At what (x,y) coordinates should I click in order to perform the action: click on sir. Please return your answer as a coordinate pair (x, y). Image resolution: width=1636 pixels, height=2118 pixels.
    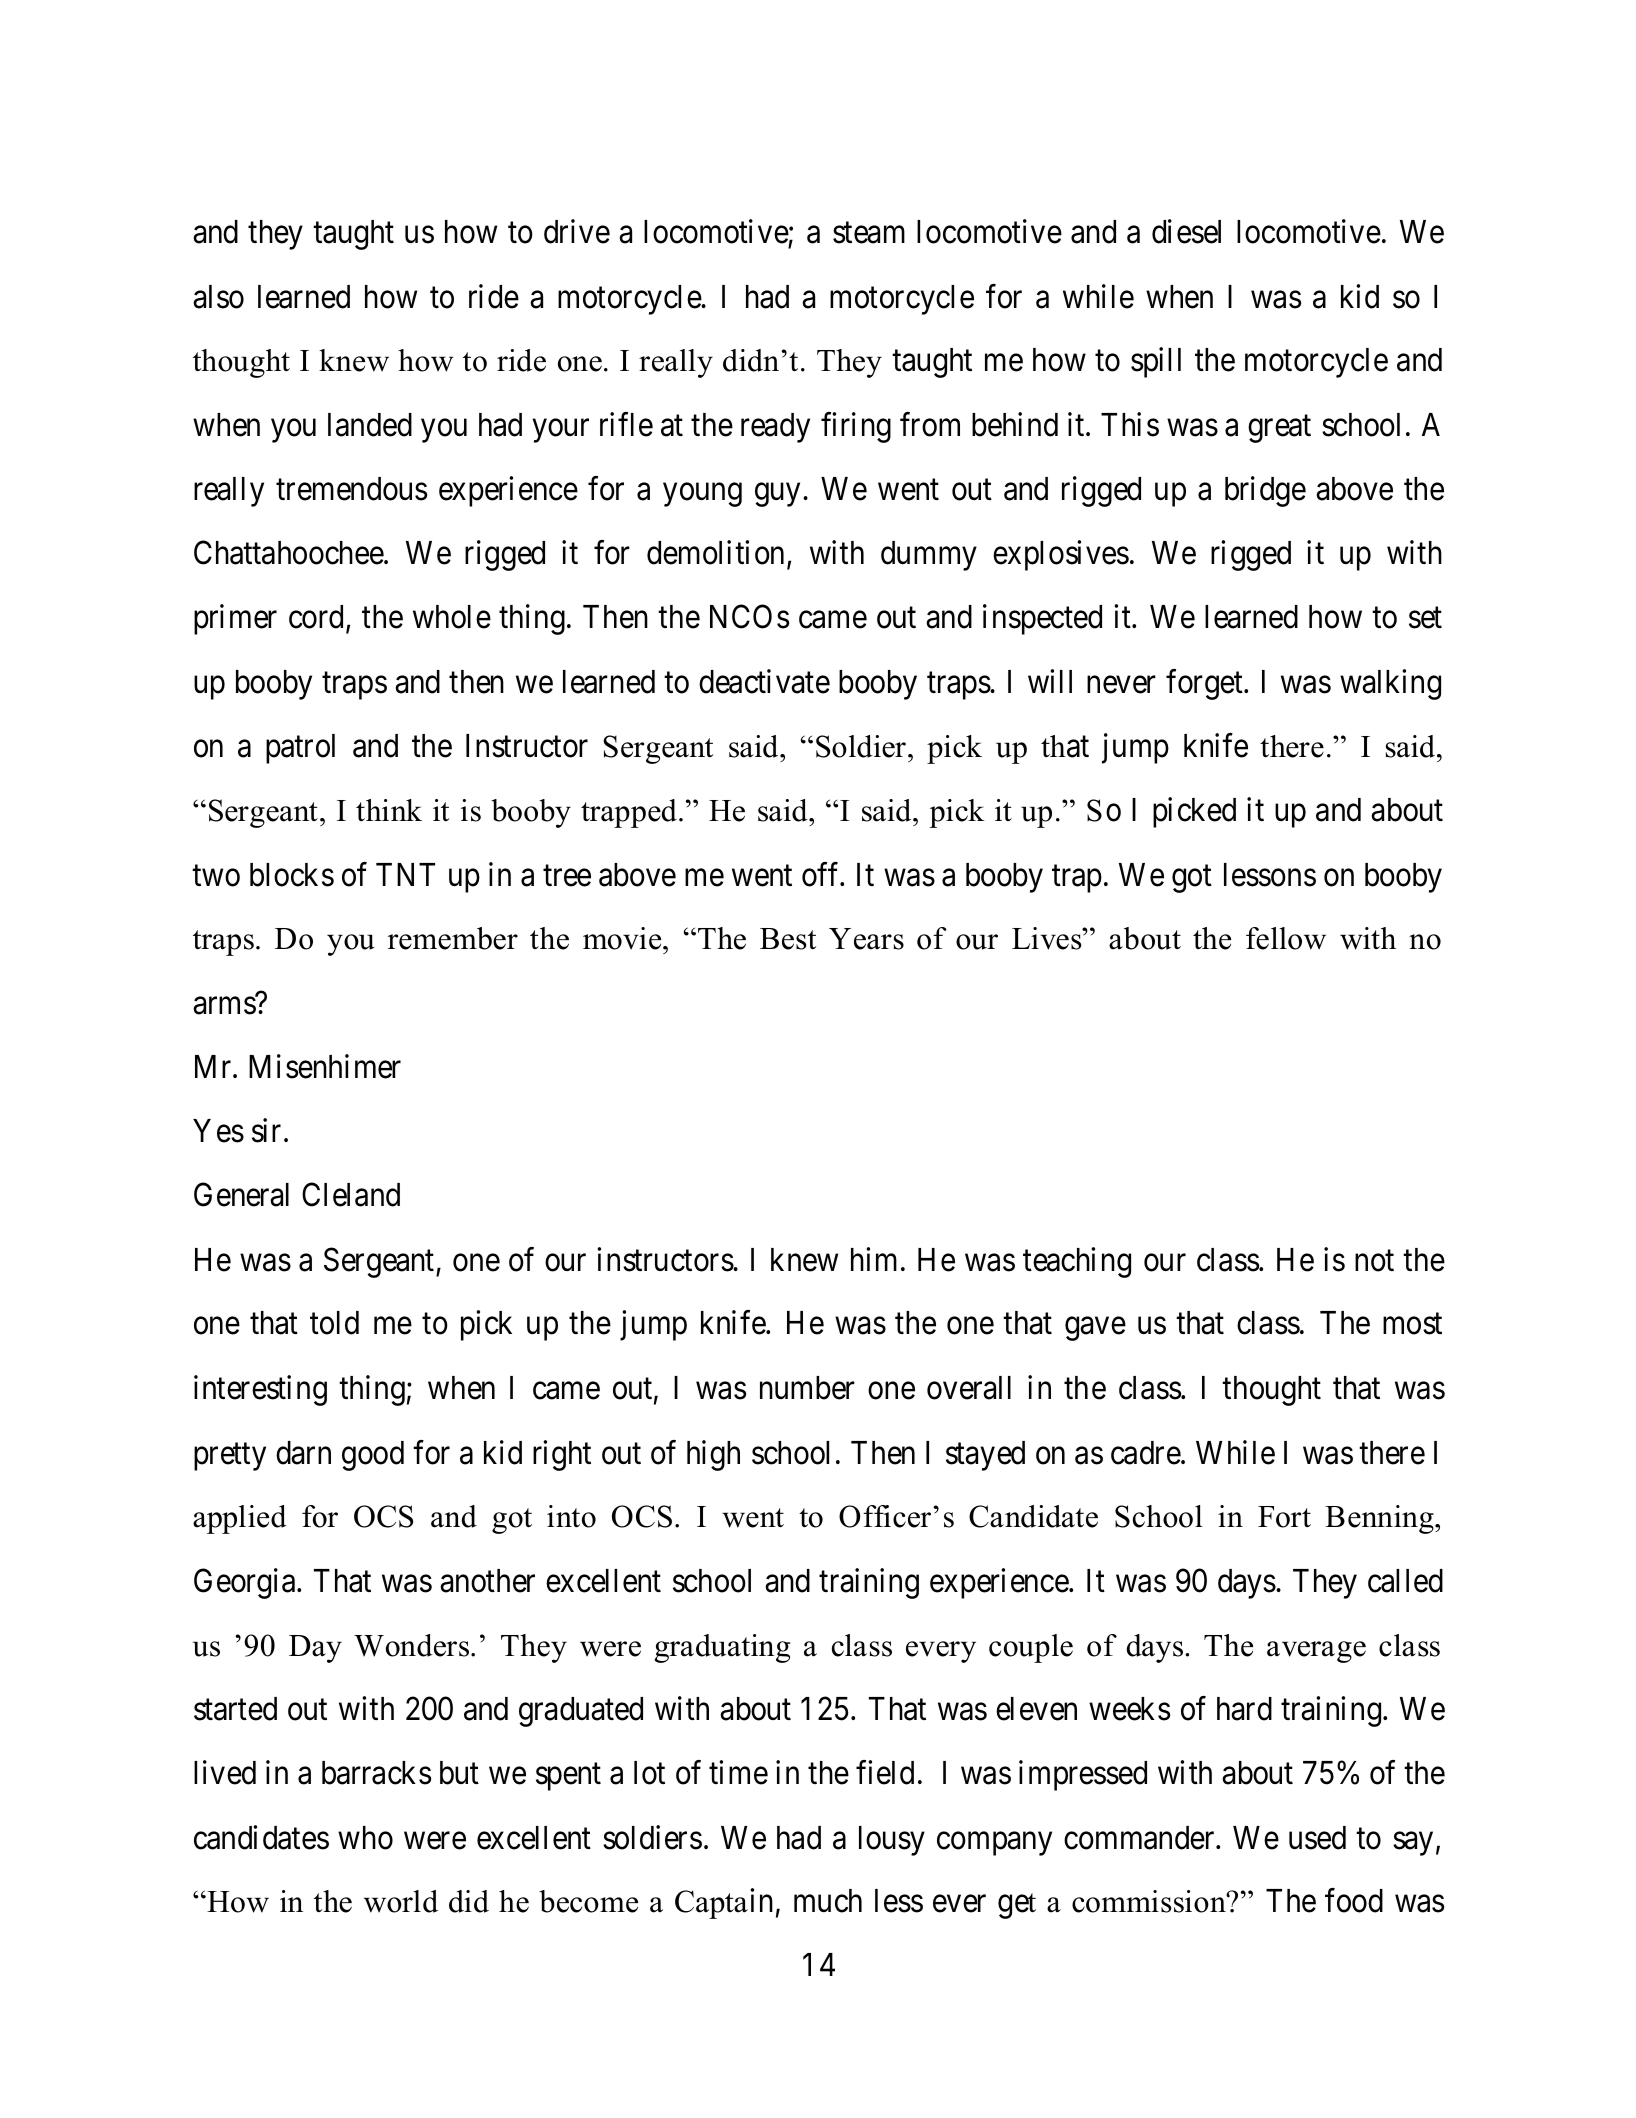
    Looking at the image, I should click on (266, 1130).
